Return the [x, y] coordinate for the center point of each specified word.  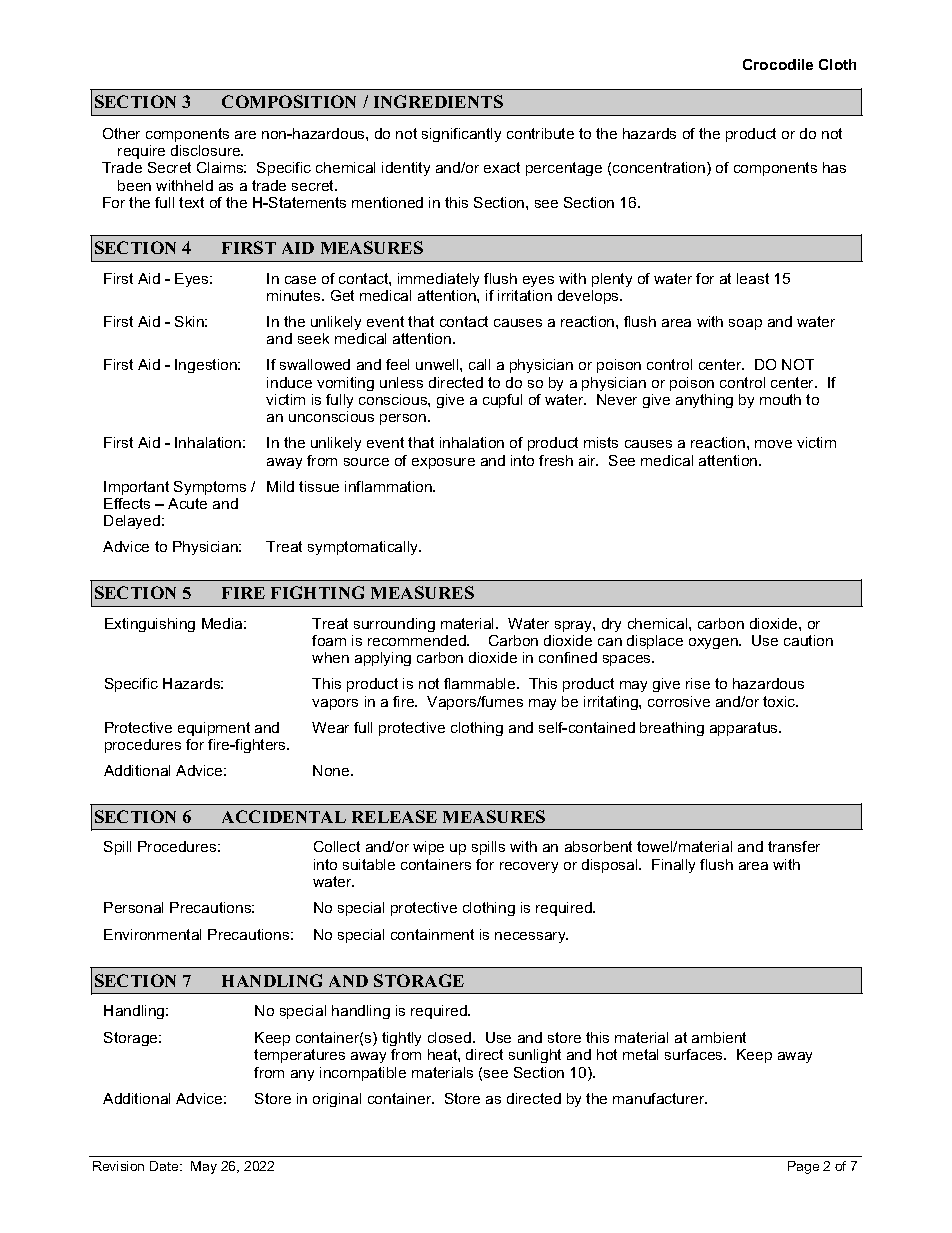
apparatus [745, 729]
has [834, 167]
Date [165, 1166]
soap [745, 324]
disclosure [207, 150]
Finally [673, 866]
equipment [214, 729]
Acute [187, 503]
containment [432, 934]
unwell [438, 364]
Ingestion [207, 366]
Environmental [152, 934]
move [773, 444]
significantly [461, 135]
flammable [481, 683]
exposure [443, 463]
